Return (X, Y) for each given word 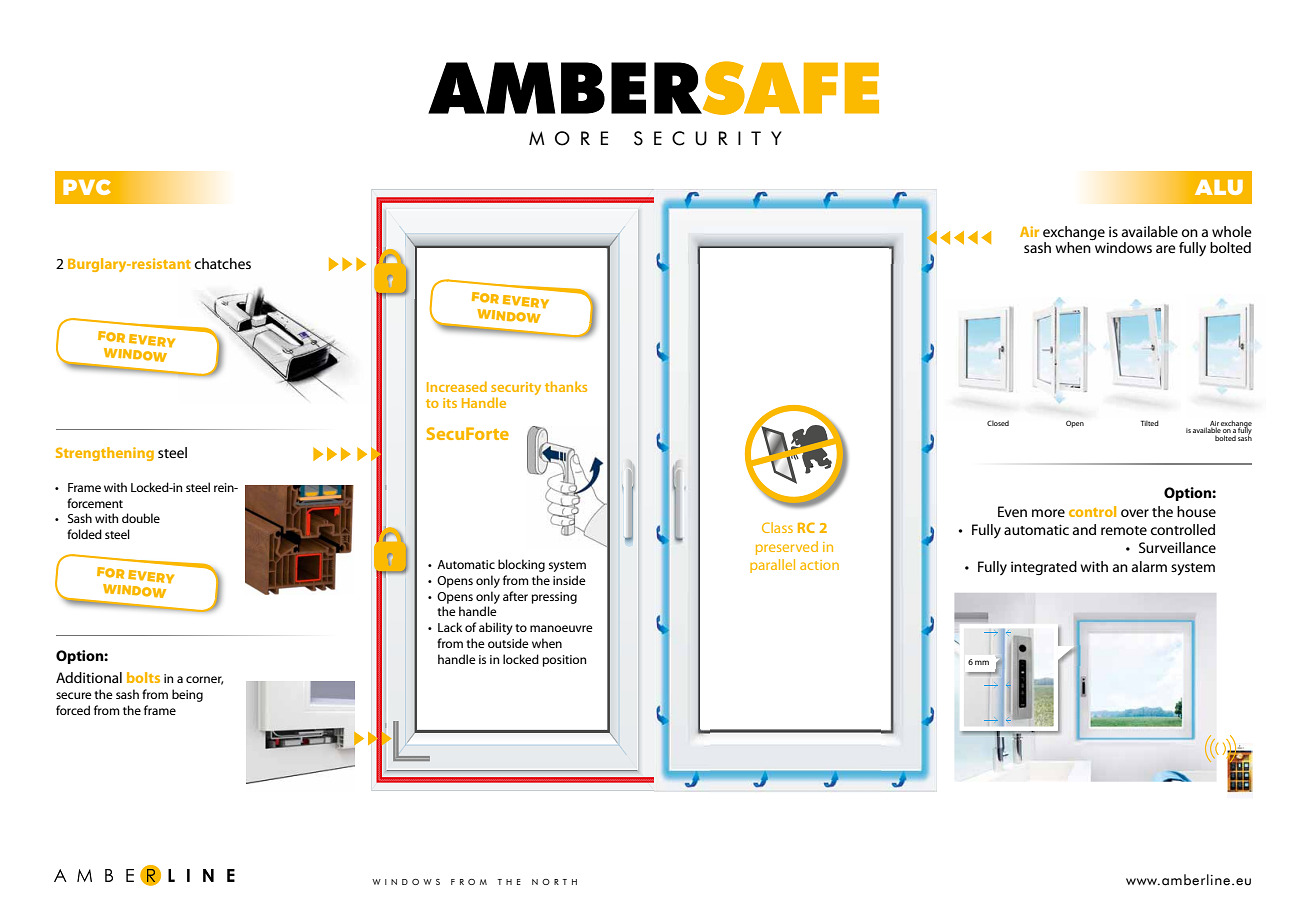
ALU (1219, 187)
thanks (566, 386)
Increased (457, 386)
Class (777, 527)
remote (1124, 530)
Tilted (1150, 423)
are (1166, 249)
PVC (87, 187)
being (187, 695)
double (141, 518)
